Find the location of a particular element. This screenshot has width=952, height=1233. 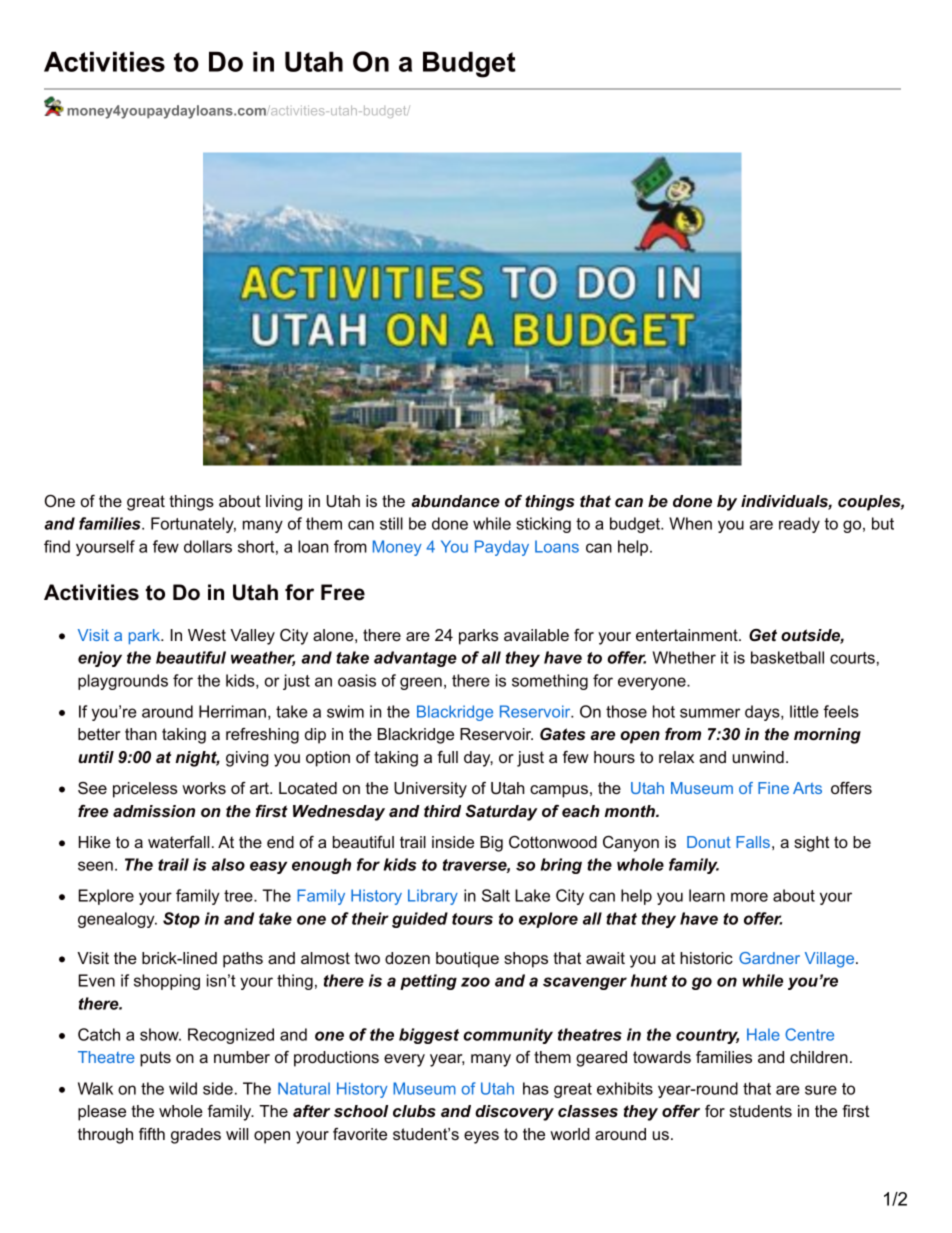

abundance is located at coordinates (455, 501).
